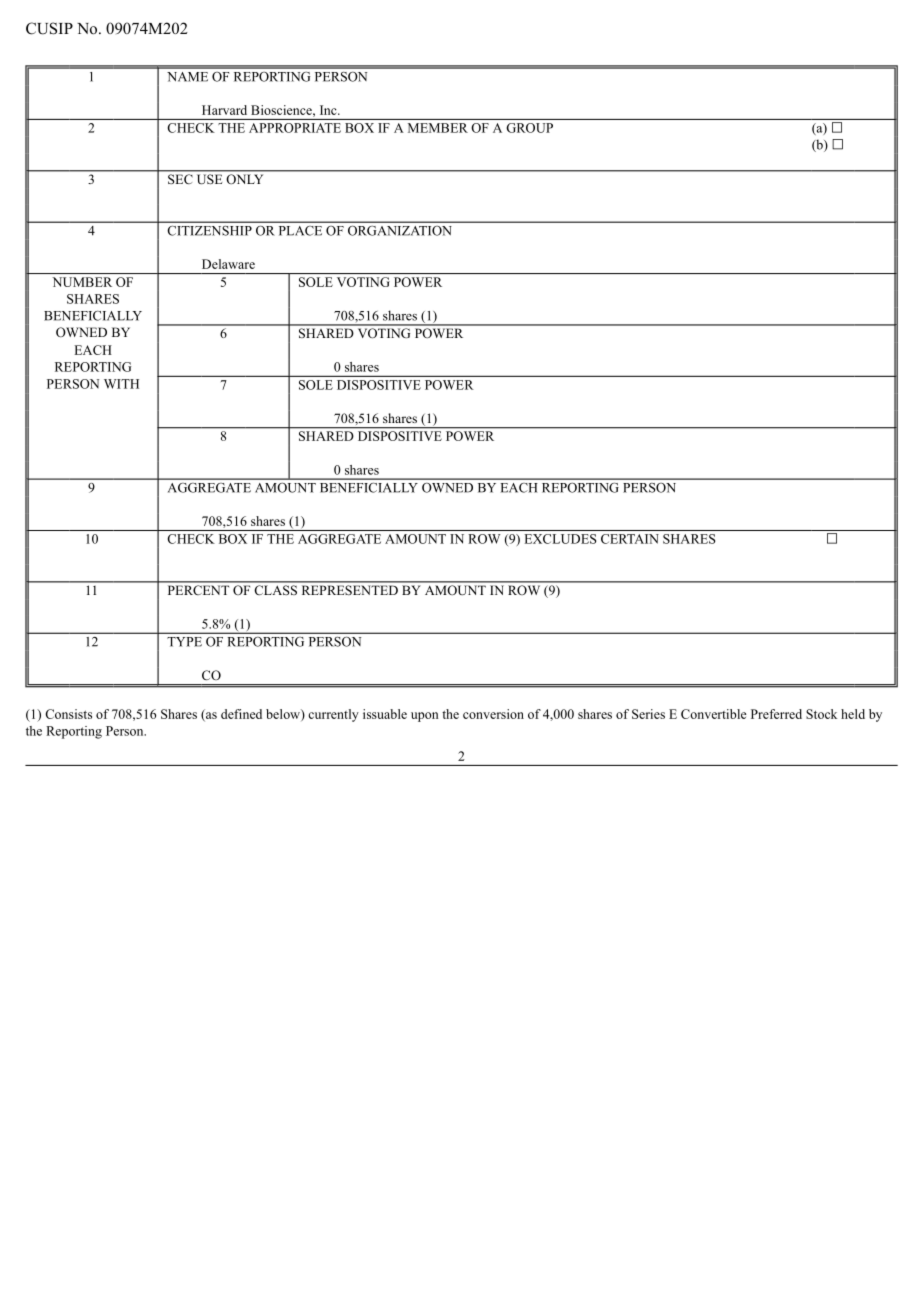 The image size is (924, 1308). What do you see at coordinates (82, 282) in the screenshot?
I see `NUMBER` at bounding box center [82, 282].
